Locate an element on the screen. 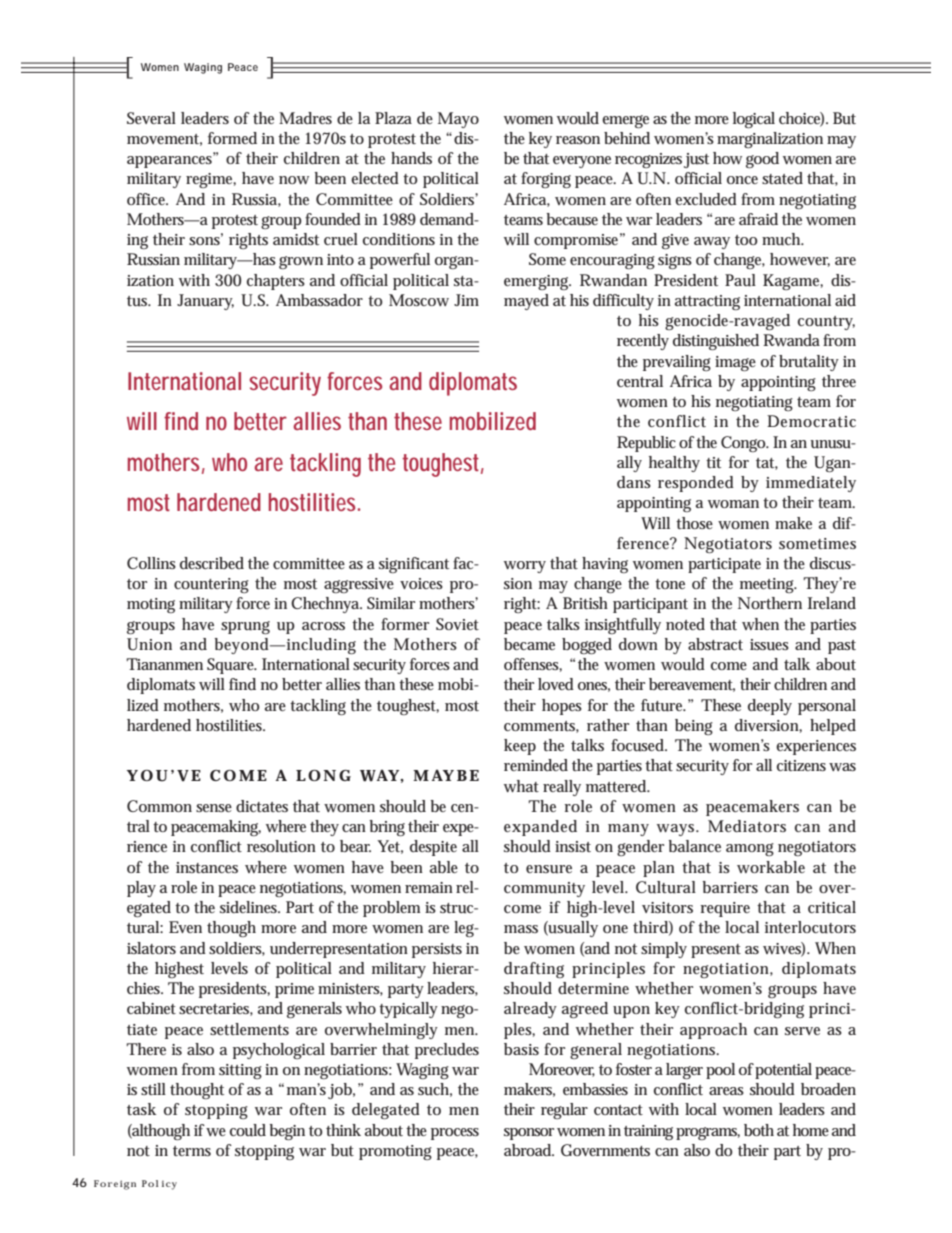 The width and height of the screenshot is (952, 1233). process is located at coordinates (455, 1134).
